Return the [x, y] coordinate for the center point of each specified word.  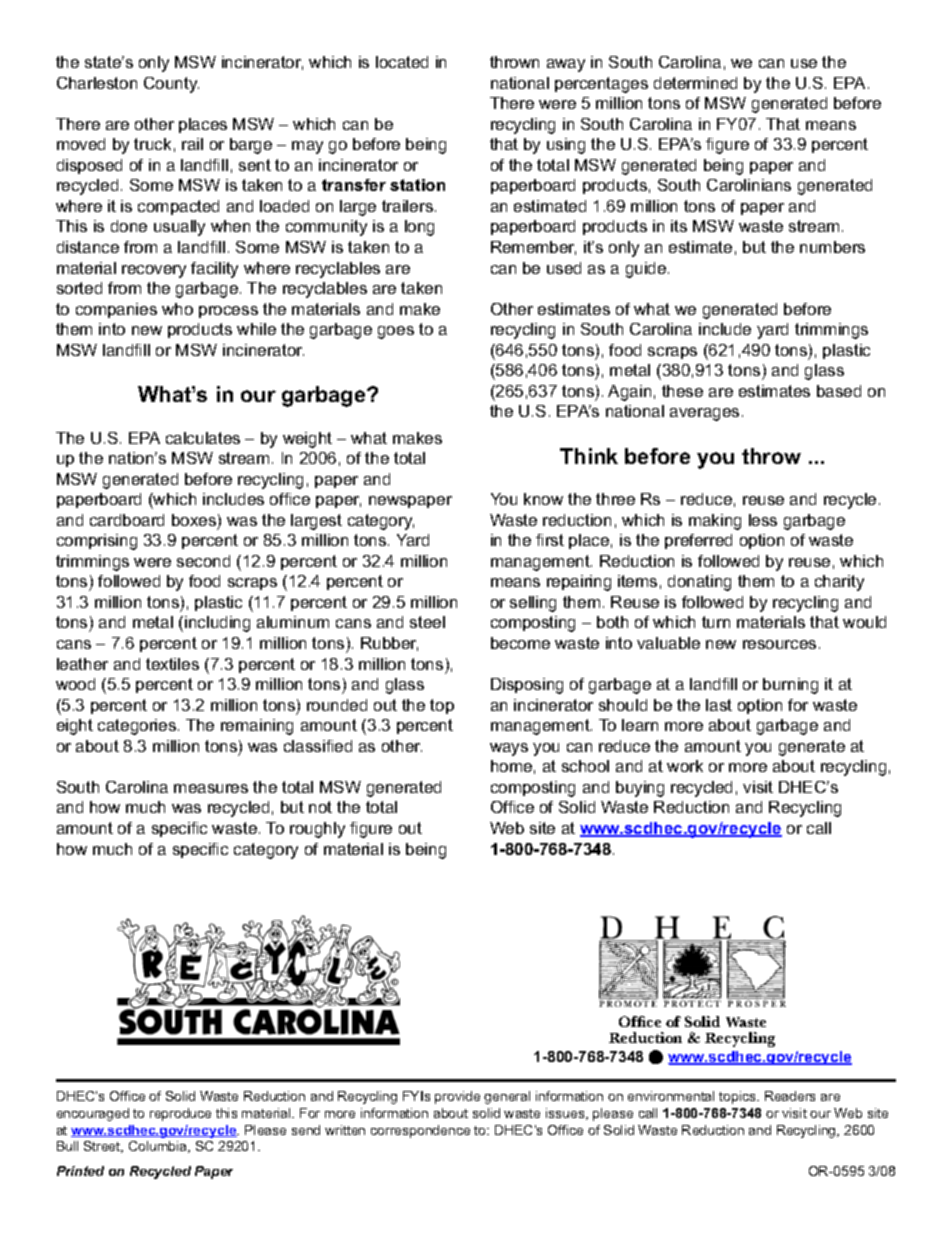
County [171, 85]
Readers [790, 1096]
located [402, 62]
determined [695, 83]
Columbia [159, 1147]
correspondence [420, 1131]
